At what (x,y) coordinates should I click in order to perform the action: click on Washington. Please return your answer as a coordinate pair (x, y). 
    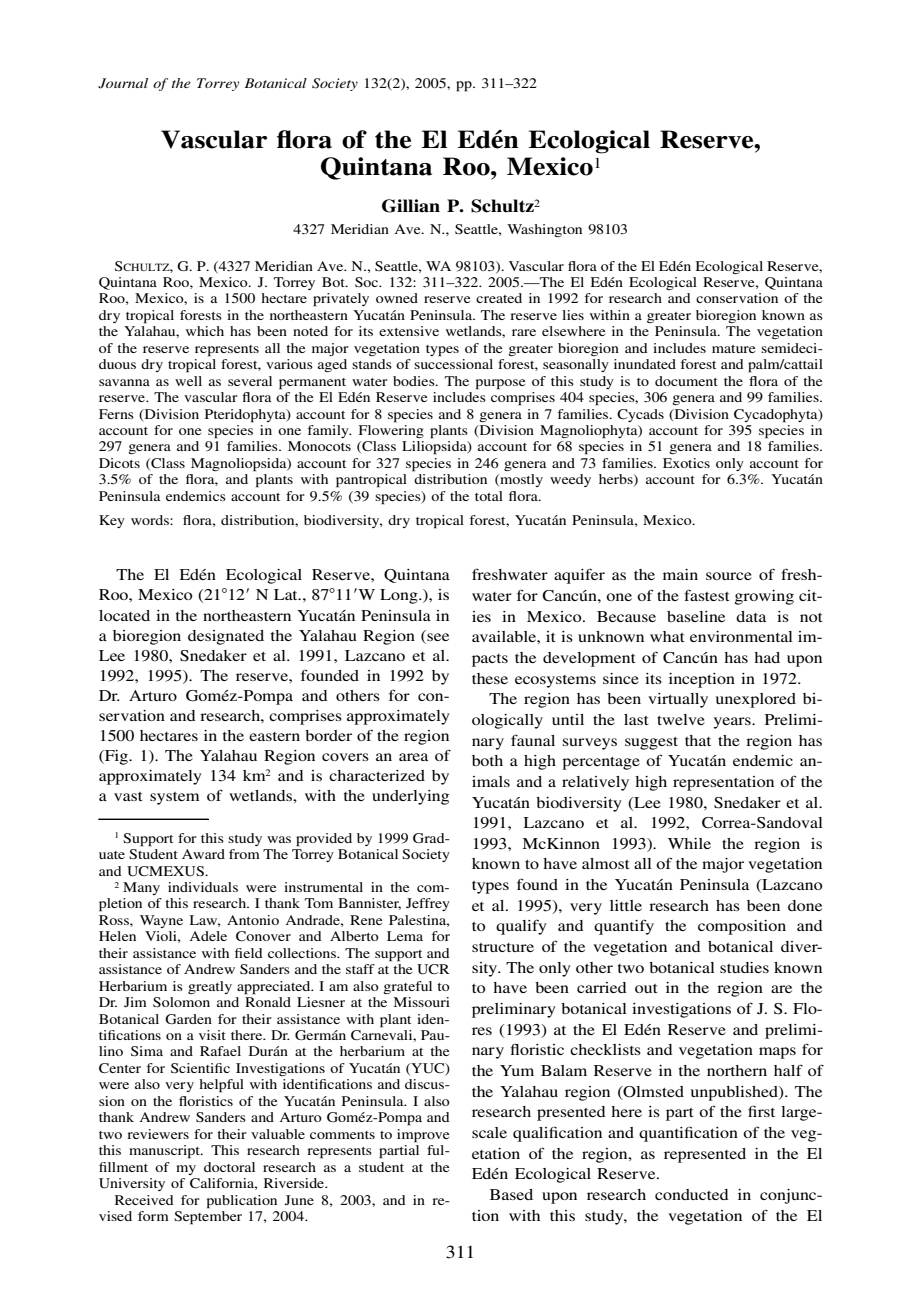
    Looking at the image, I should click on (544, 230).
